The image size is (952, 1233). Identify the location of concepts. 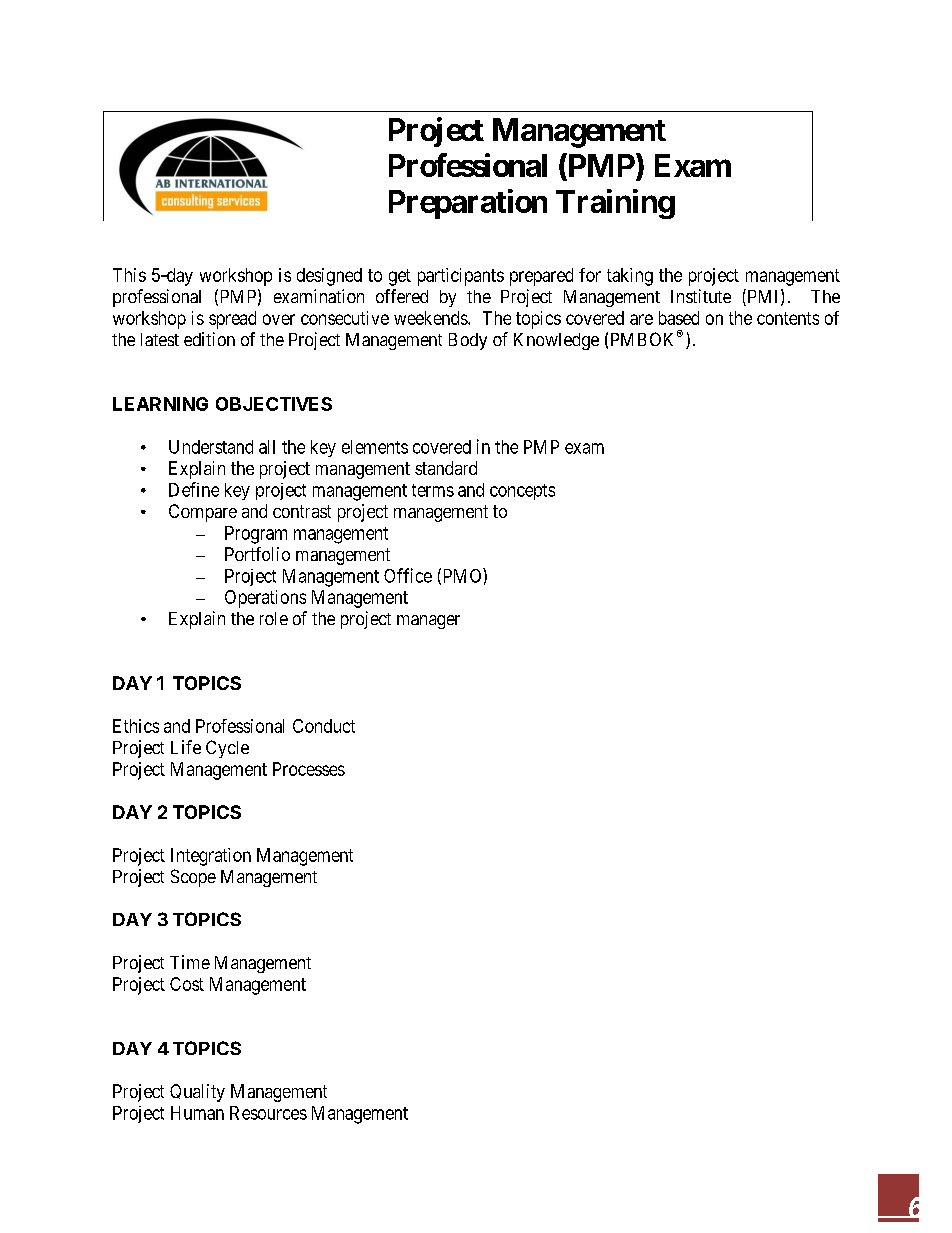
(522, 492).
